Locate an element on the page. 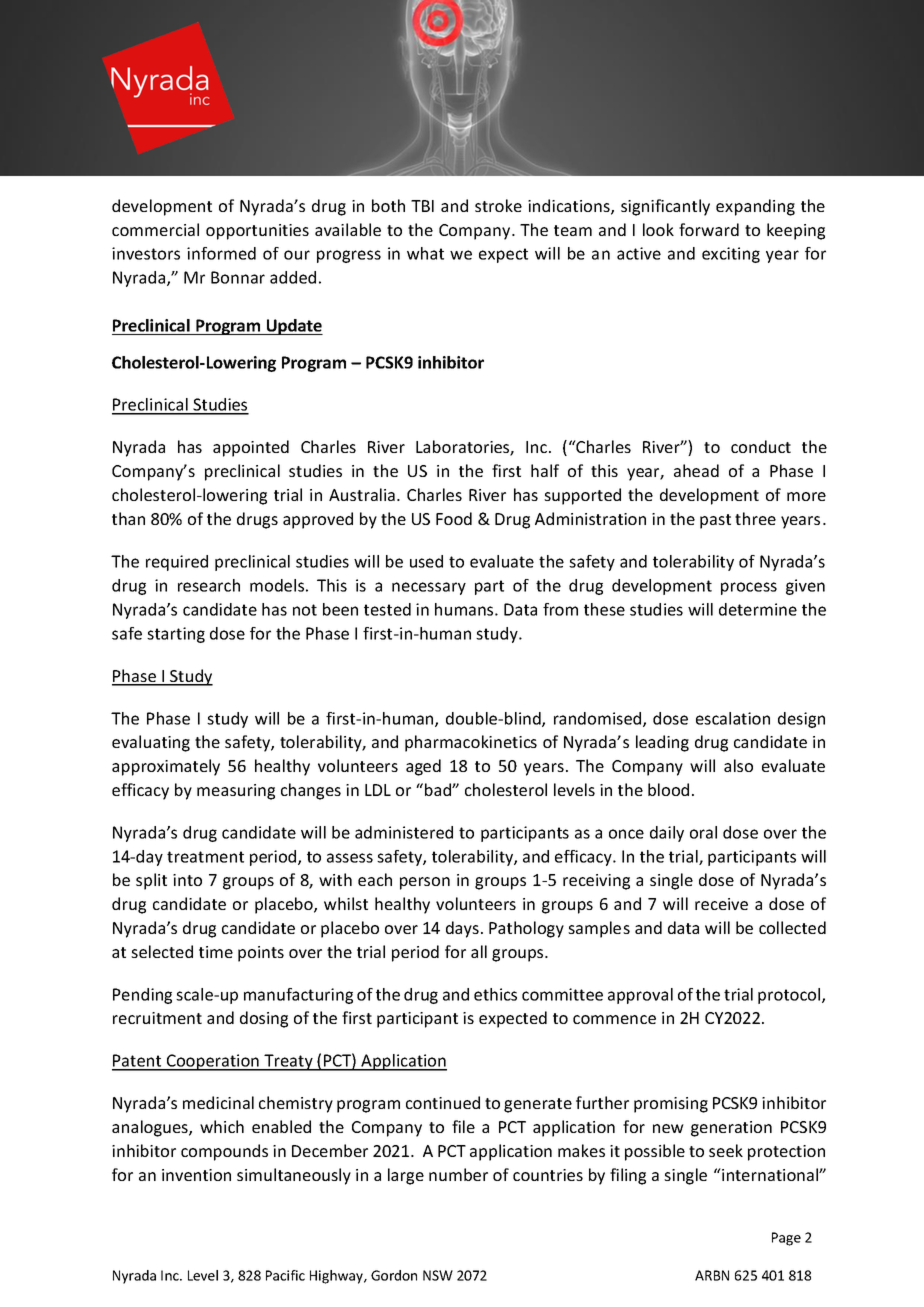 This image has width=924, height=1307. approximately is located at coordinates (166, 767).
